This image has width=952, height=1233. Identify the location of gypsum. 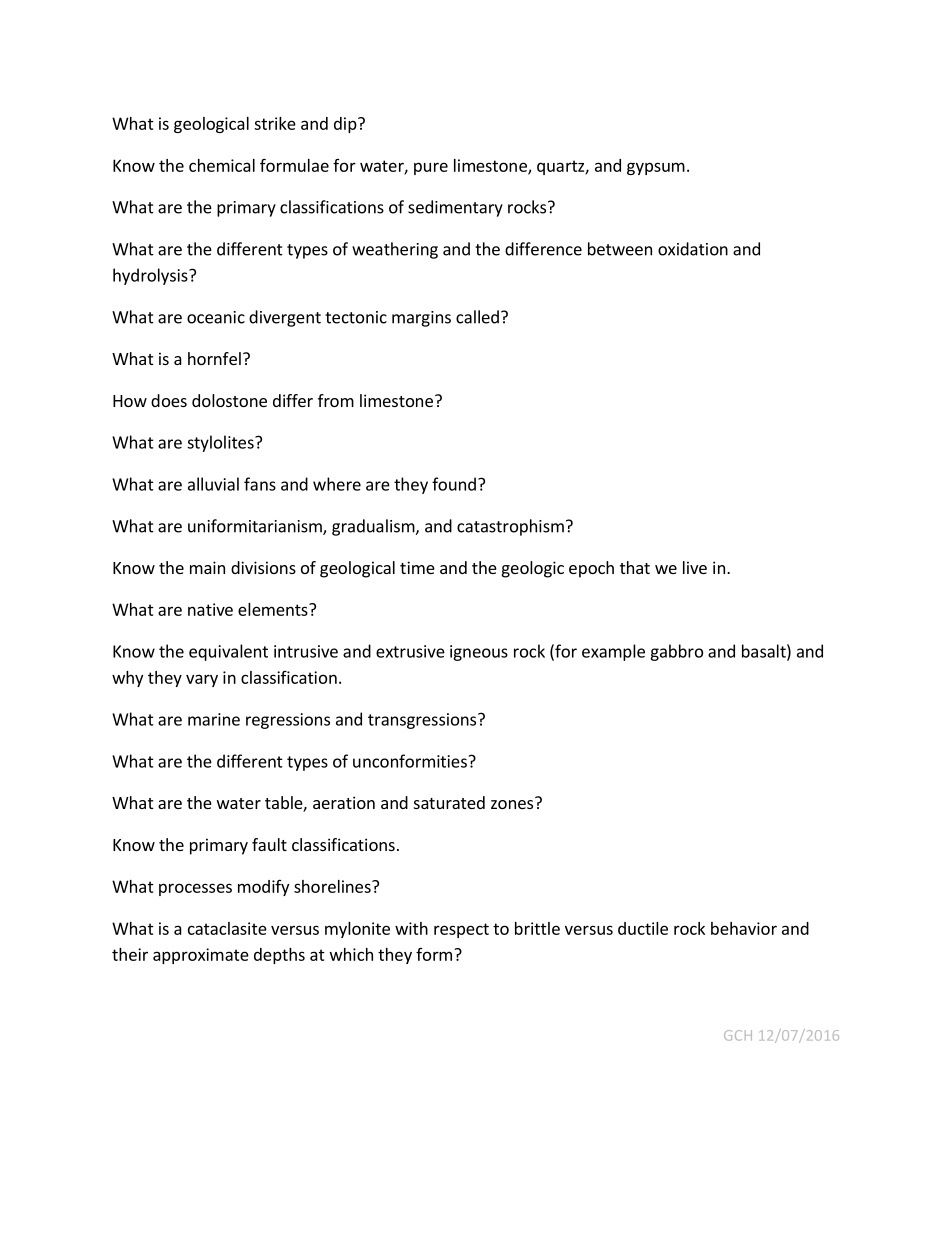
(656, 168).
